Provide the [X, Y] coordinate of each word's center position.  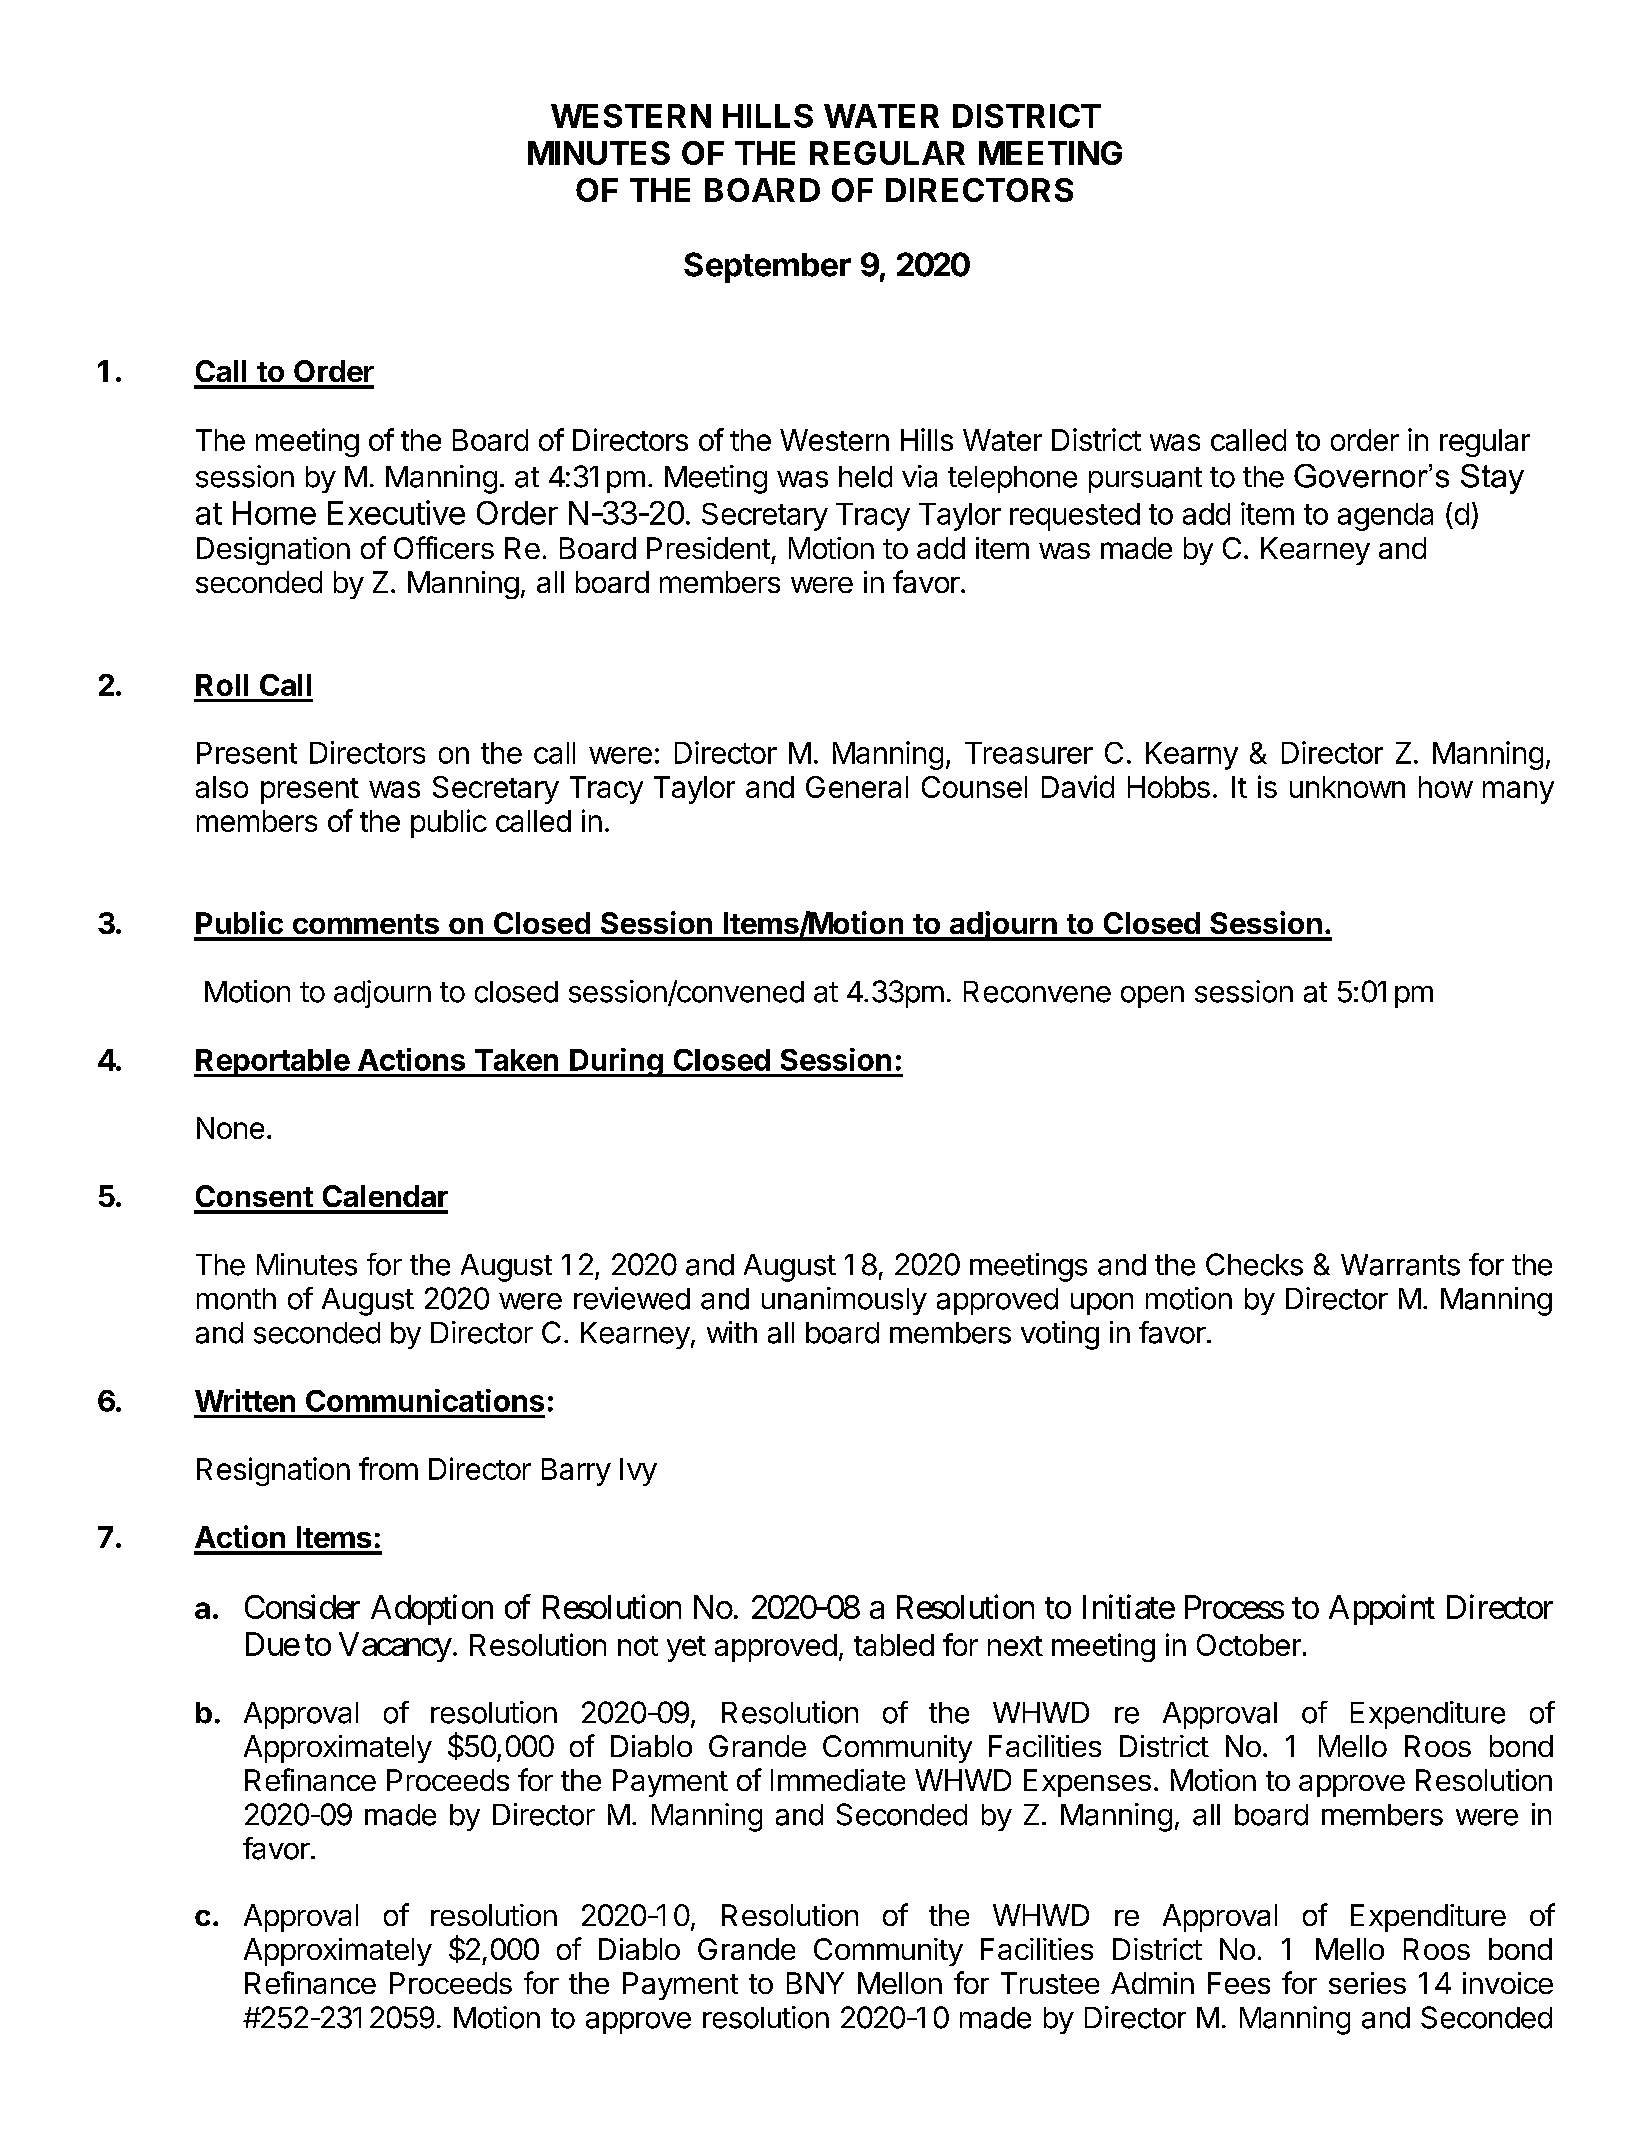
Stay [1492, 479]
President [708, 548]
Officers [444, 547]
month [236, 1299]
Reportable [272, 1063]
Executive [396, 512]
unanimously [844, 1301]
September [767, 267]
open [1152, 997]
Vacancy [395, 1647]
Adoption [432, 1609]
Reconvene [1037, 992]
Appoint [1382, 1609]
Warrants [1400, 1265]
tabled [894, 1645]
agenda [1385, 517]
